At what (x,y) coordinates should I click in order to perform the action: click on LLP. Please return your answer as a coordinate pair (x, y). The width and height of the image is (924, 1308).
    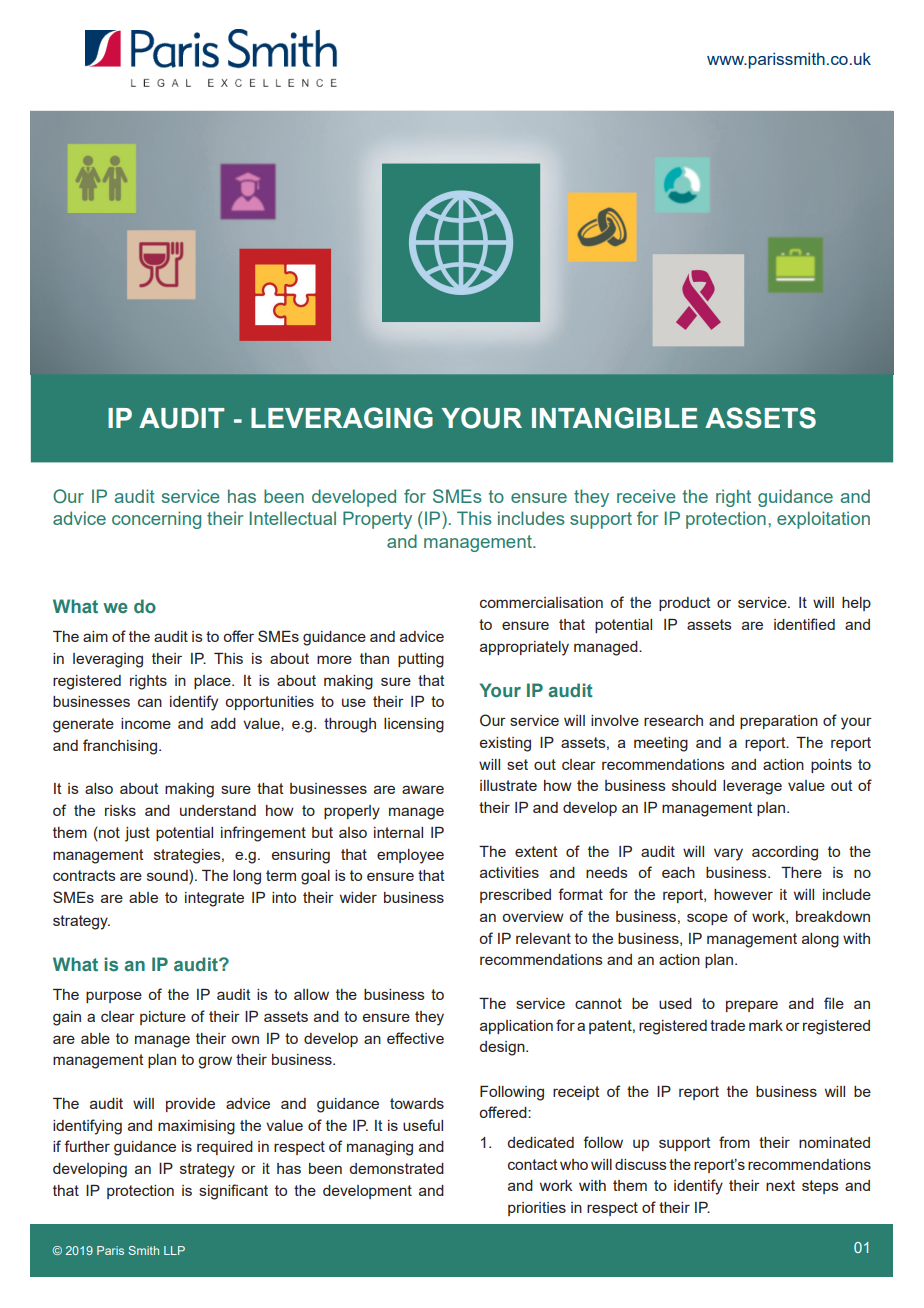
    Looking at the image, I should click on (174, 1250).
